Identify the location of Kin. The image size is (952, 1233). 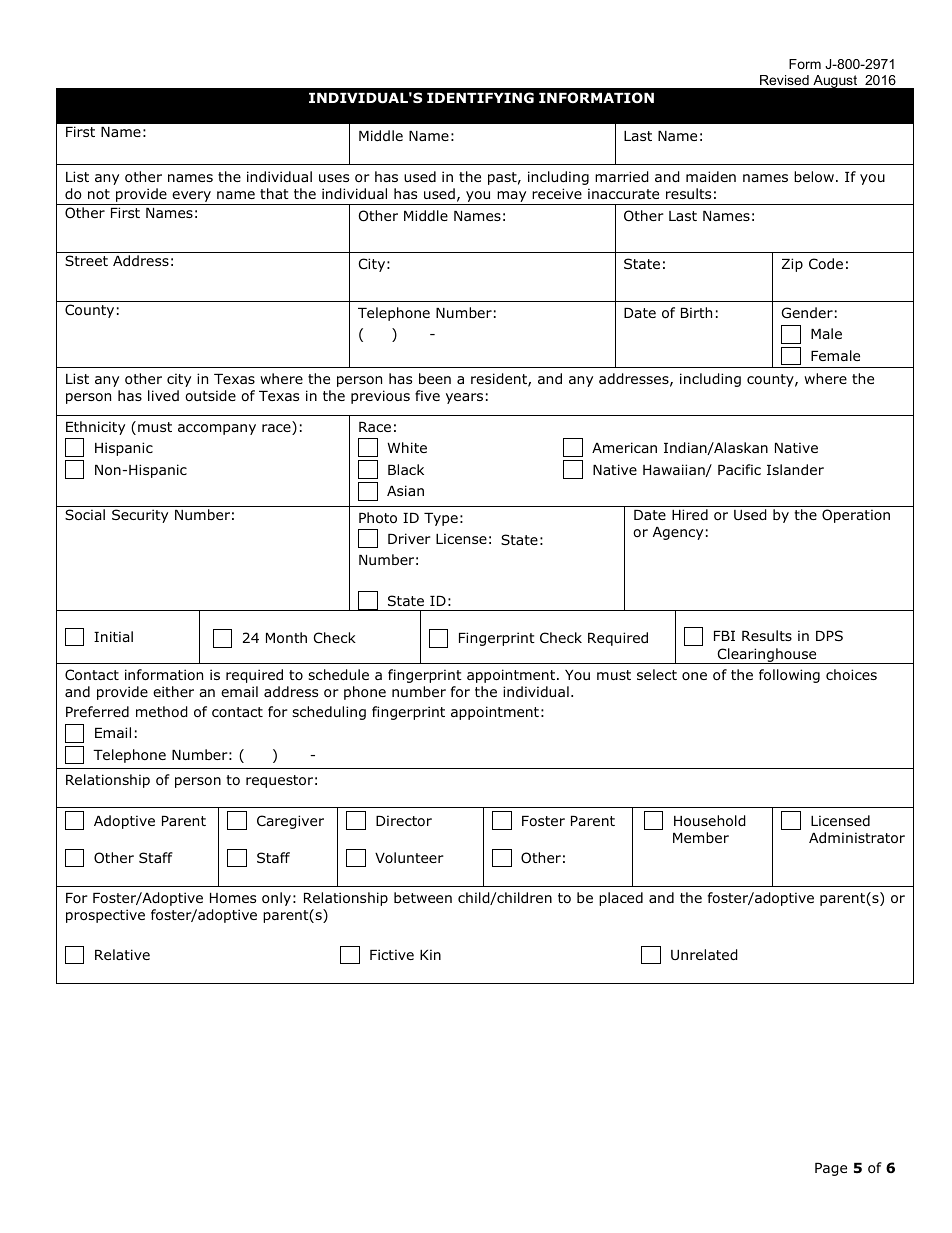
(430, 954).
